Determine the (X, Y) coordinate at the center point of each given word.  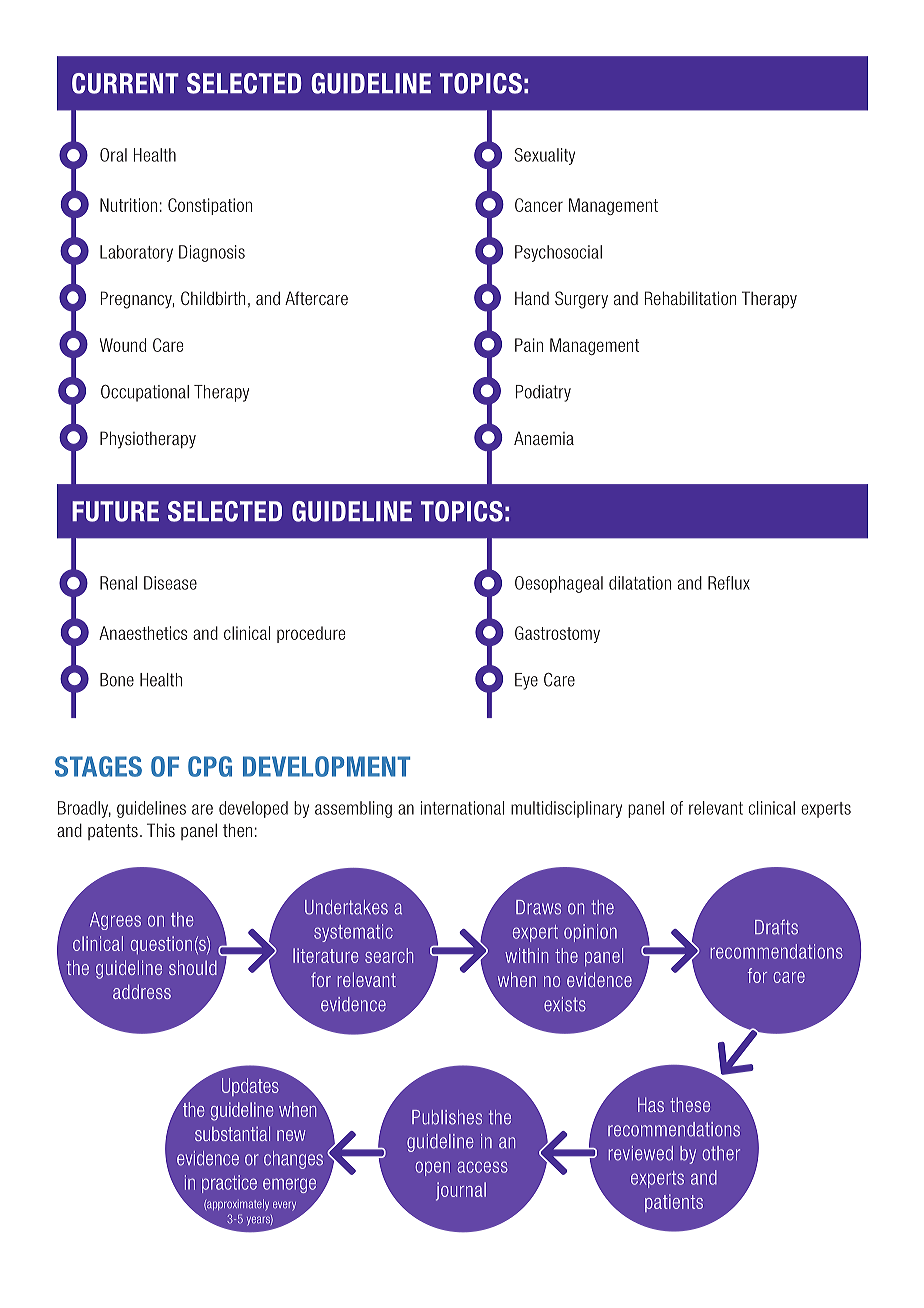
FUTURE (115, 511)
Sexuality (545, 156)
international (462, 808)
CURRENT (125, 83)
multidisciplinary (566, 809)
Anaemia (544, 438)
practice (229, 1184)
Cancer (539, 205)
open (432, 1168)
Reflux (729, 583)
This (161, 830)
